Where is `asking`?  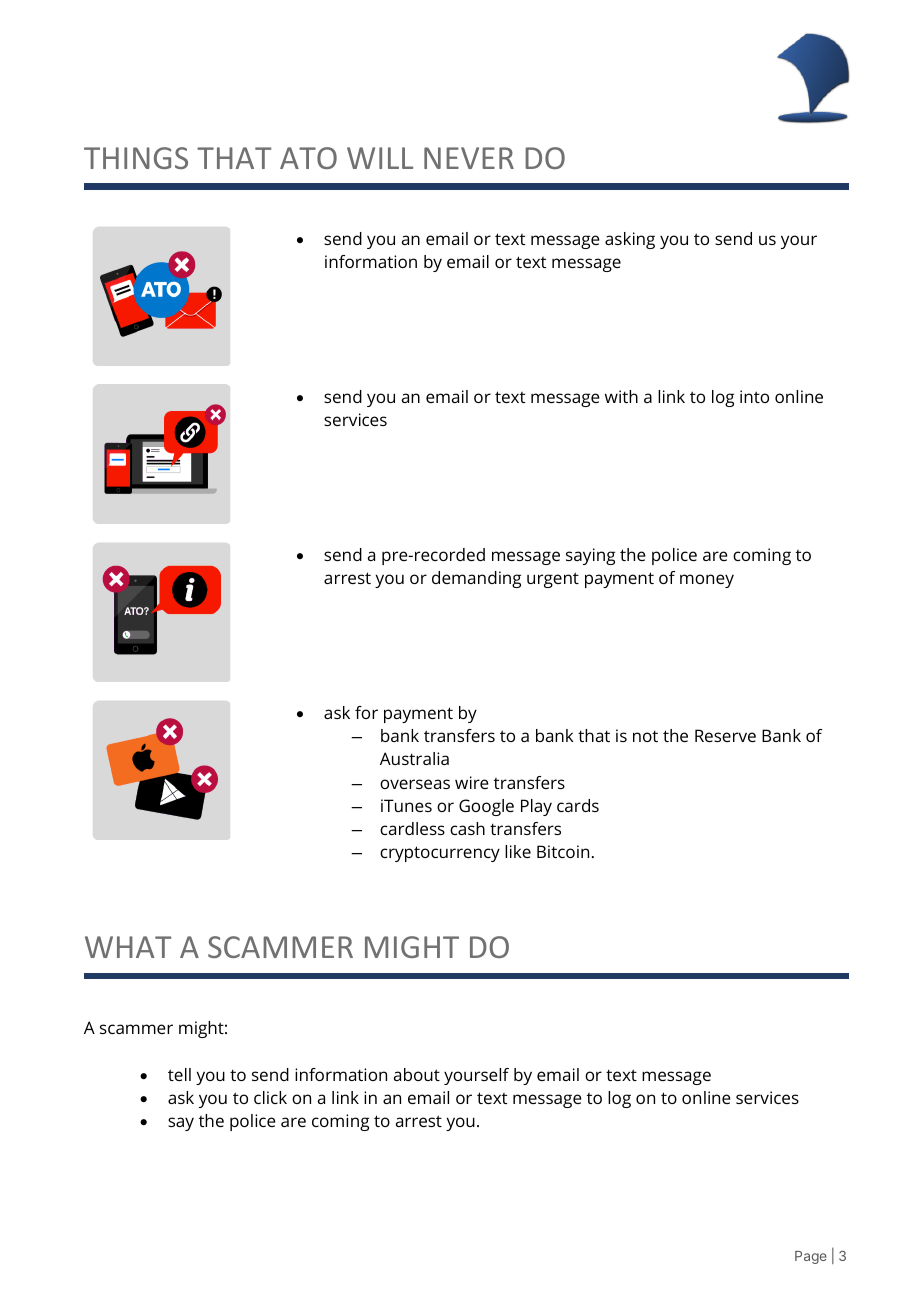
asking is located at coordinates (630, 240).
